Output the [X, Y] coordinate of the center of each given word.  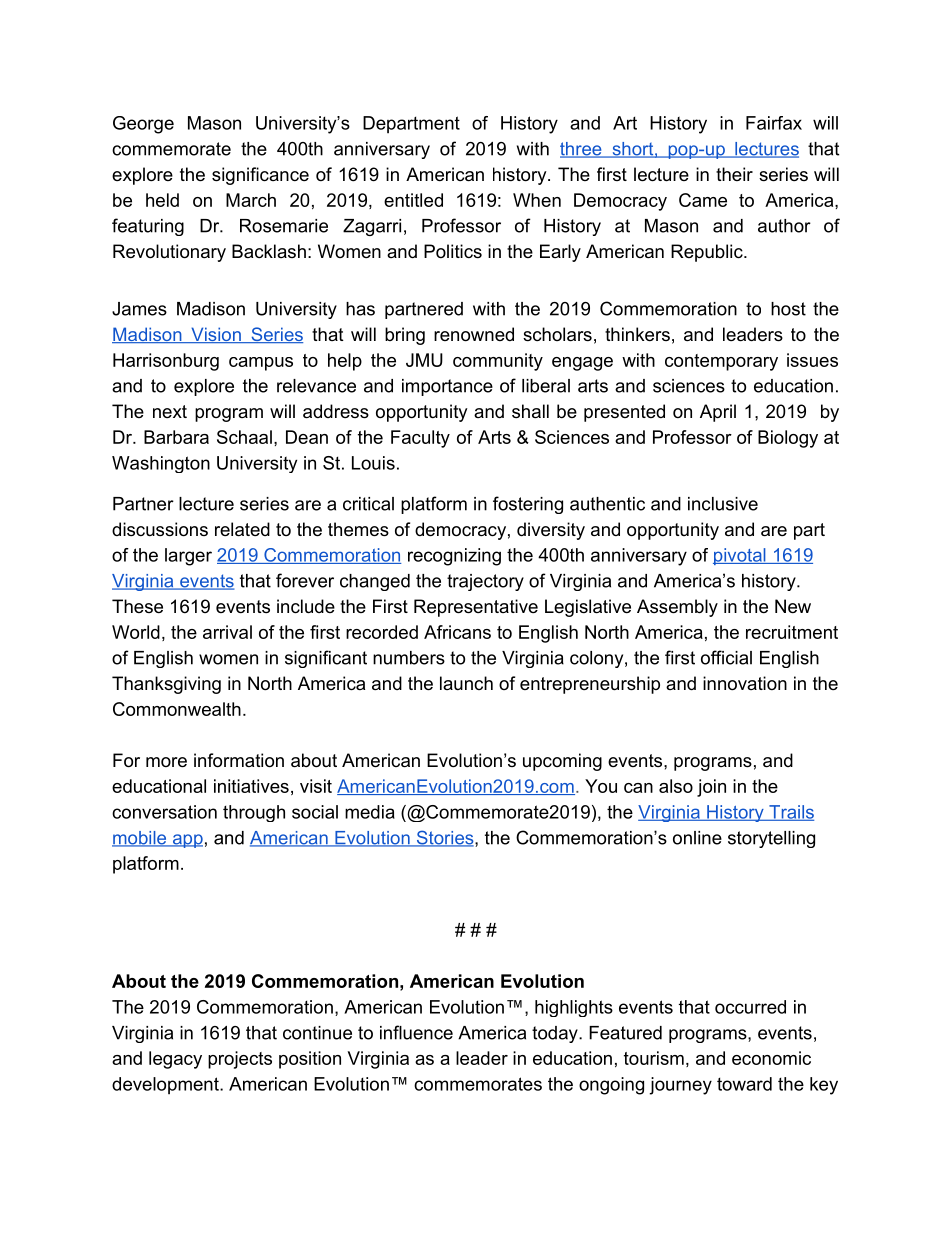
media [370, 812]
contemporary [721, 362]
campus [261, 364]
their [734, 174]
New [793, 606]
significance [260, 176]
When [537, 200]
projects [240, 1060]
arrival [227, 632]
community [498, 362]
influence [416, 1032]
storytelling [771, 839]
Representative [476, 608]
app [186, 841]
